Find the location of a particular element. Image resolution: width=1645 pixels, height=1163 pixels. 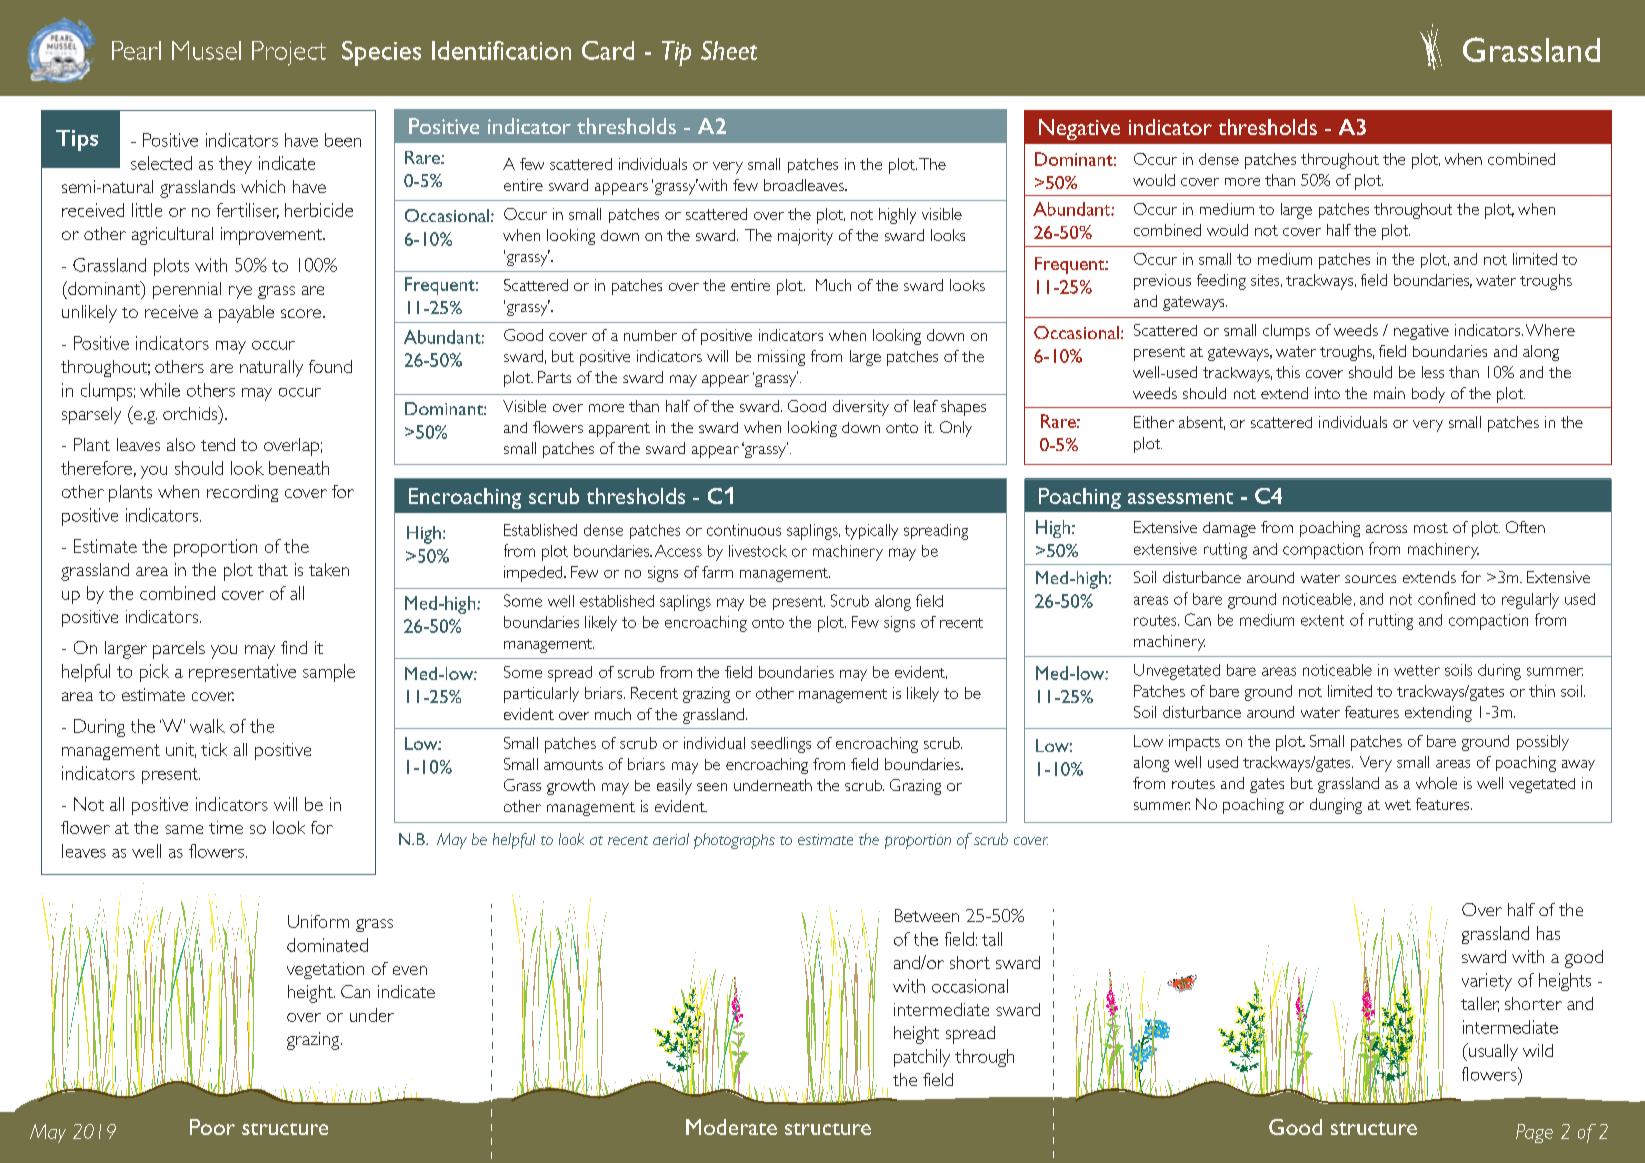

Moderate is located at coordinates (731, 1127).
